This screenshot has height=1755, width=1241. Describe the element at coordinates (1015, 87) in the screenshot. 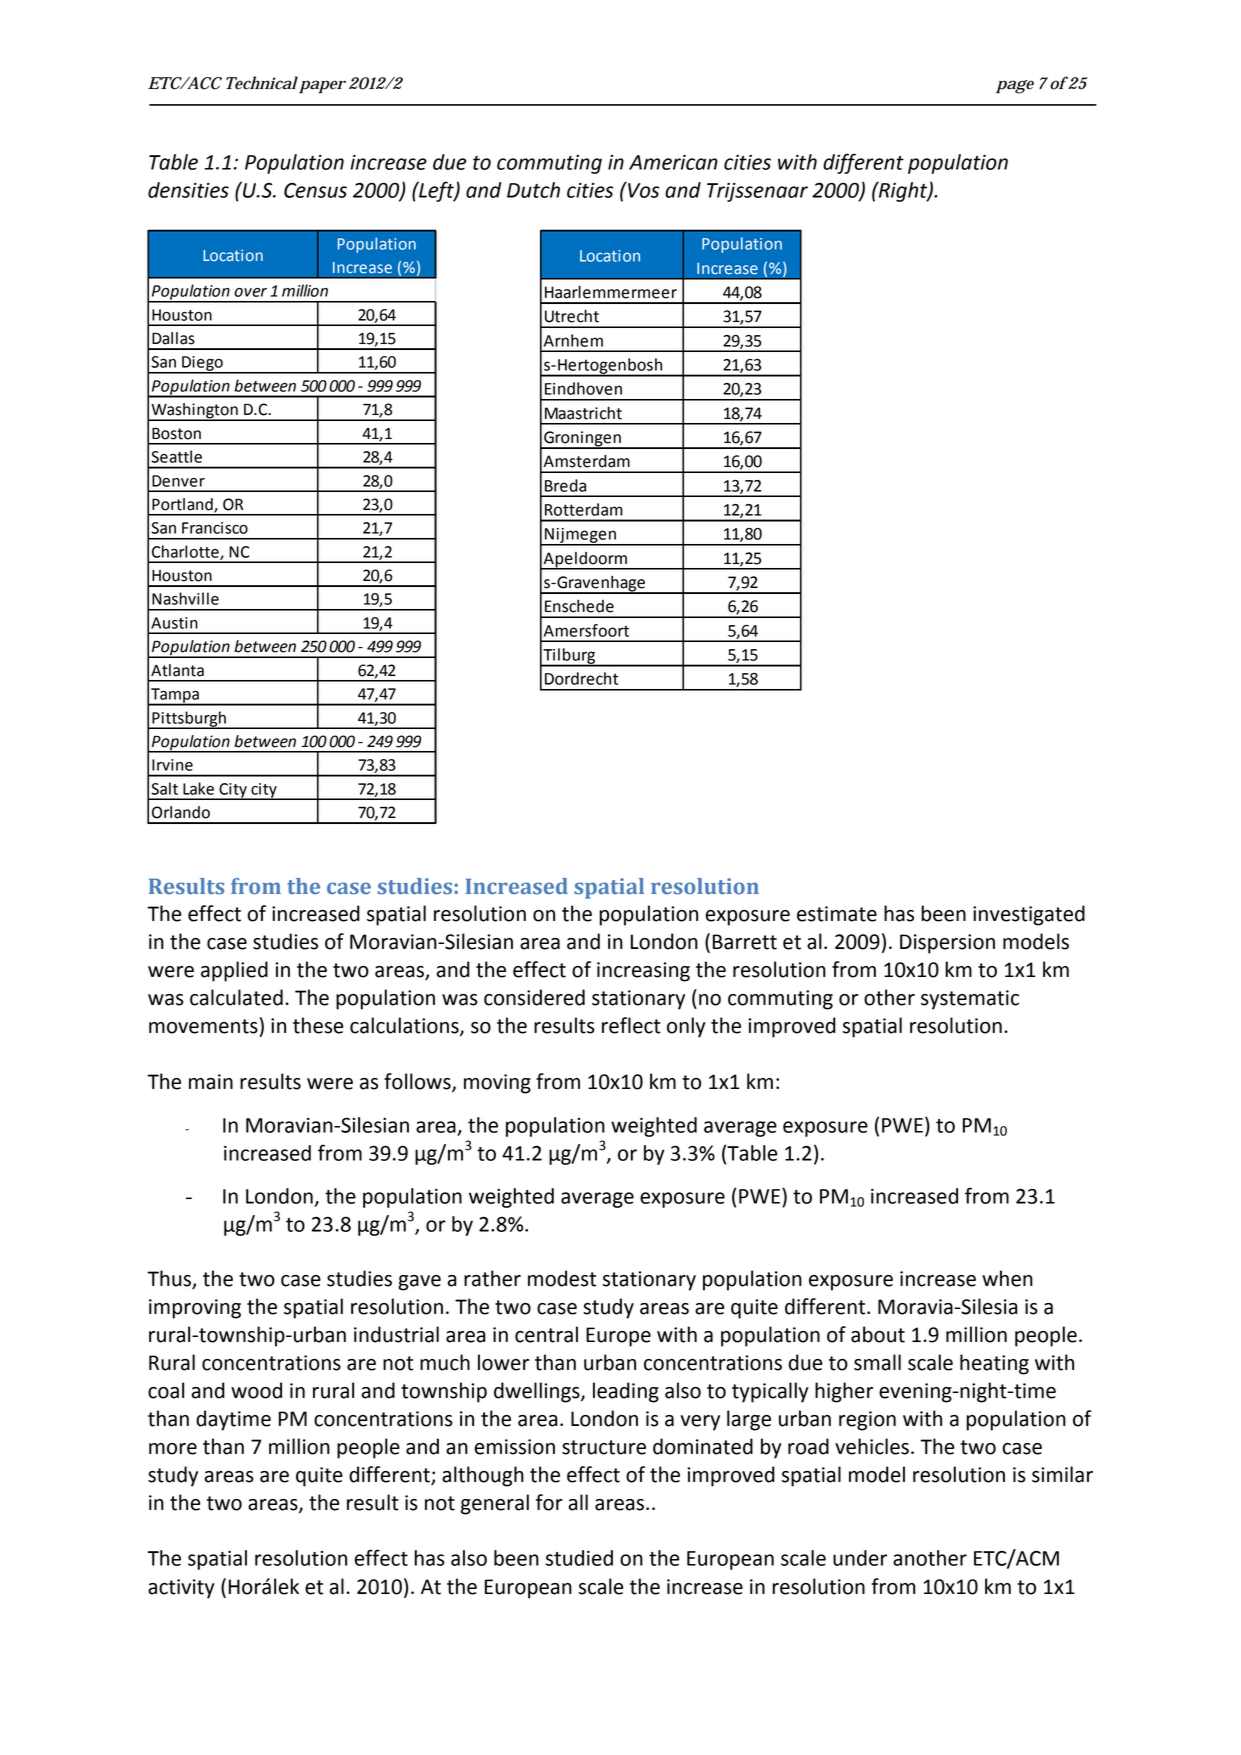

I see `page` at that location.
